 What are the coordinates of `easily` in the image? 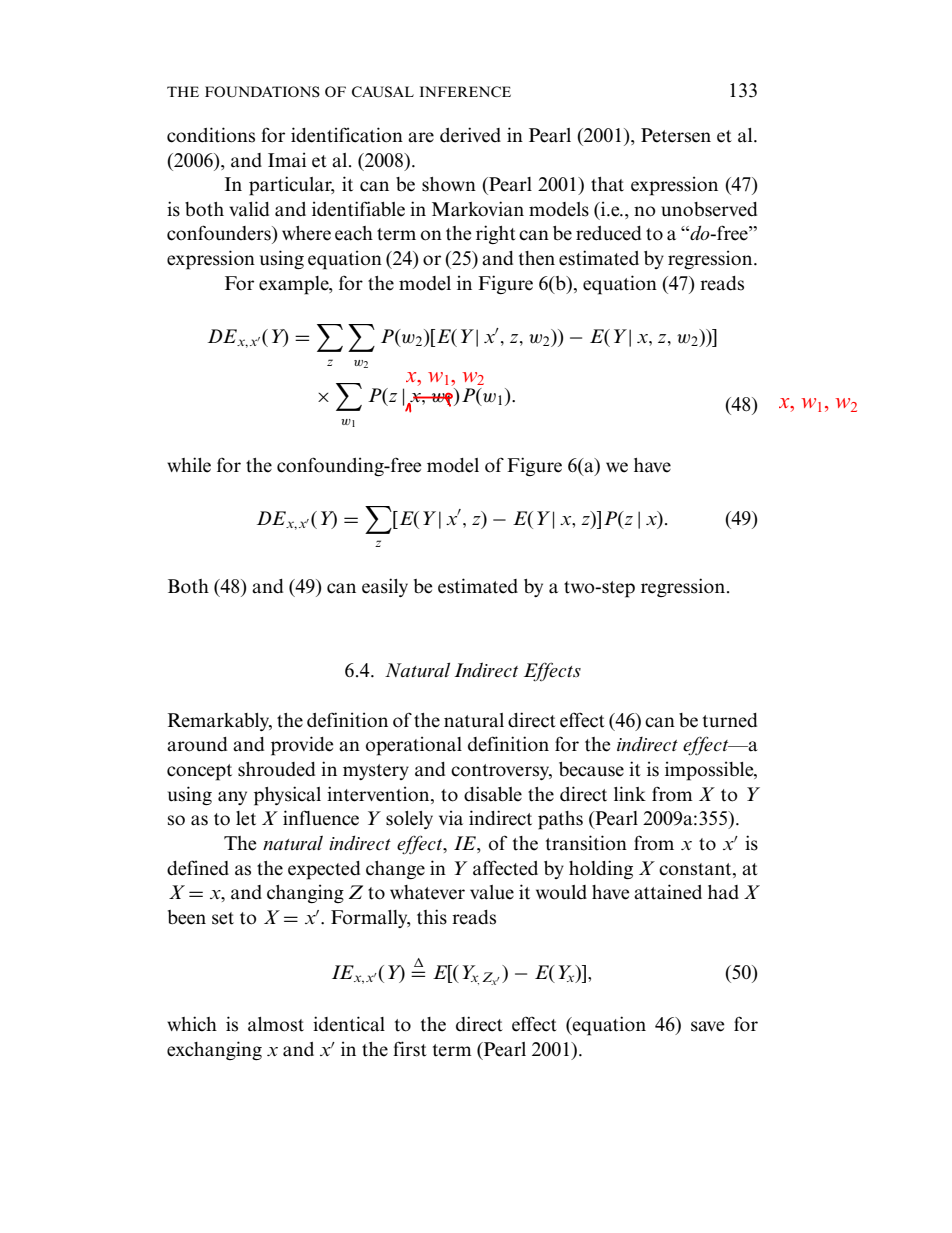 It's located at (385, 587).
